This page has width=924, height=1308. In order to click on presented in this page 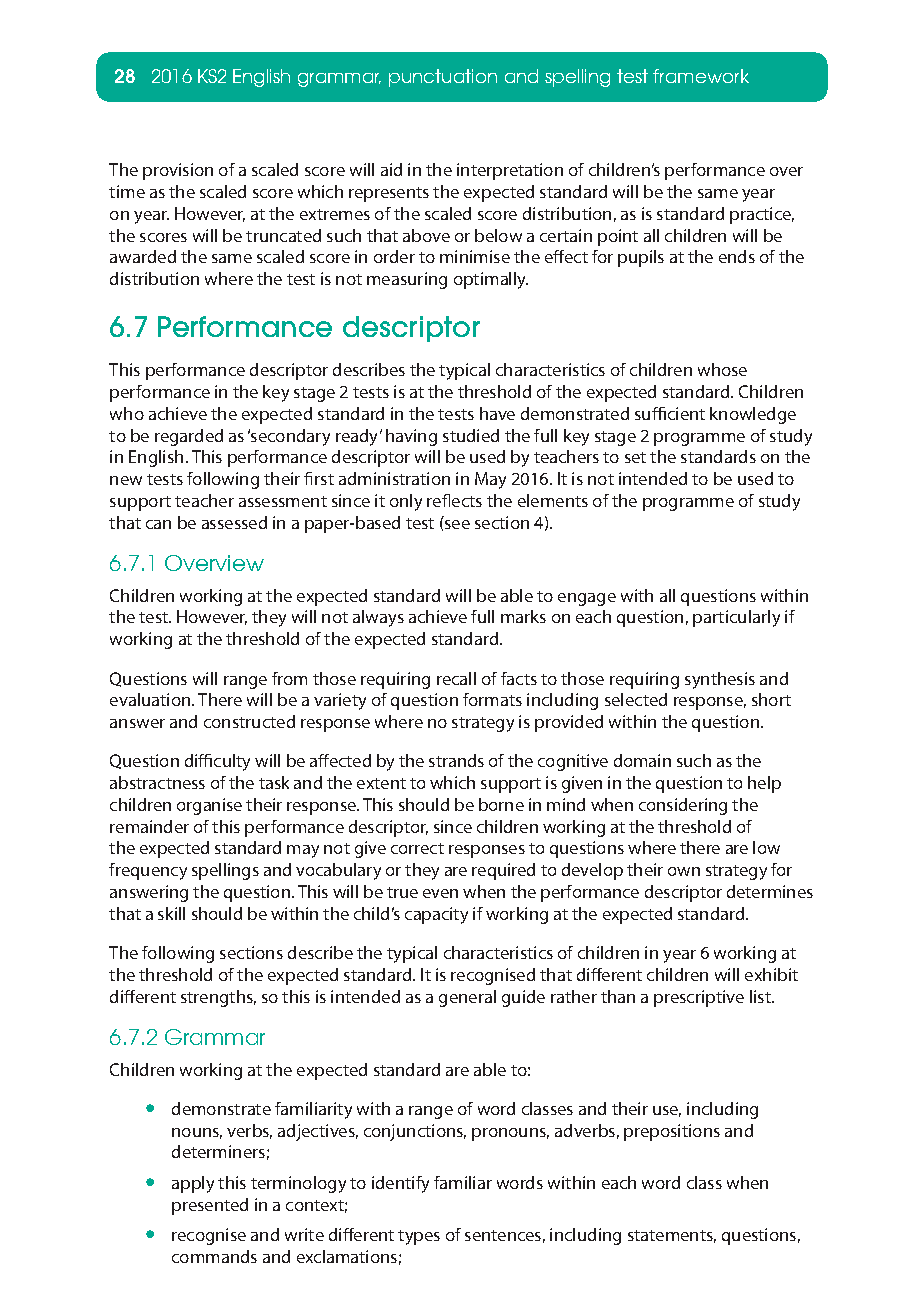, I will do `click(210, 1206)`.
